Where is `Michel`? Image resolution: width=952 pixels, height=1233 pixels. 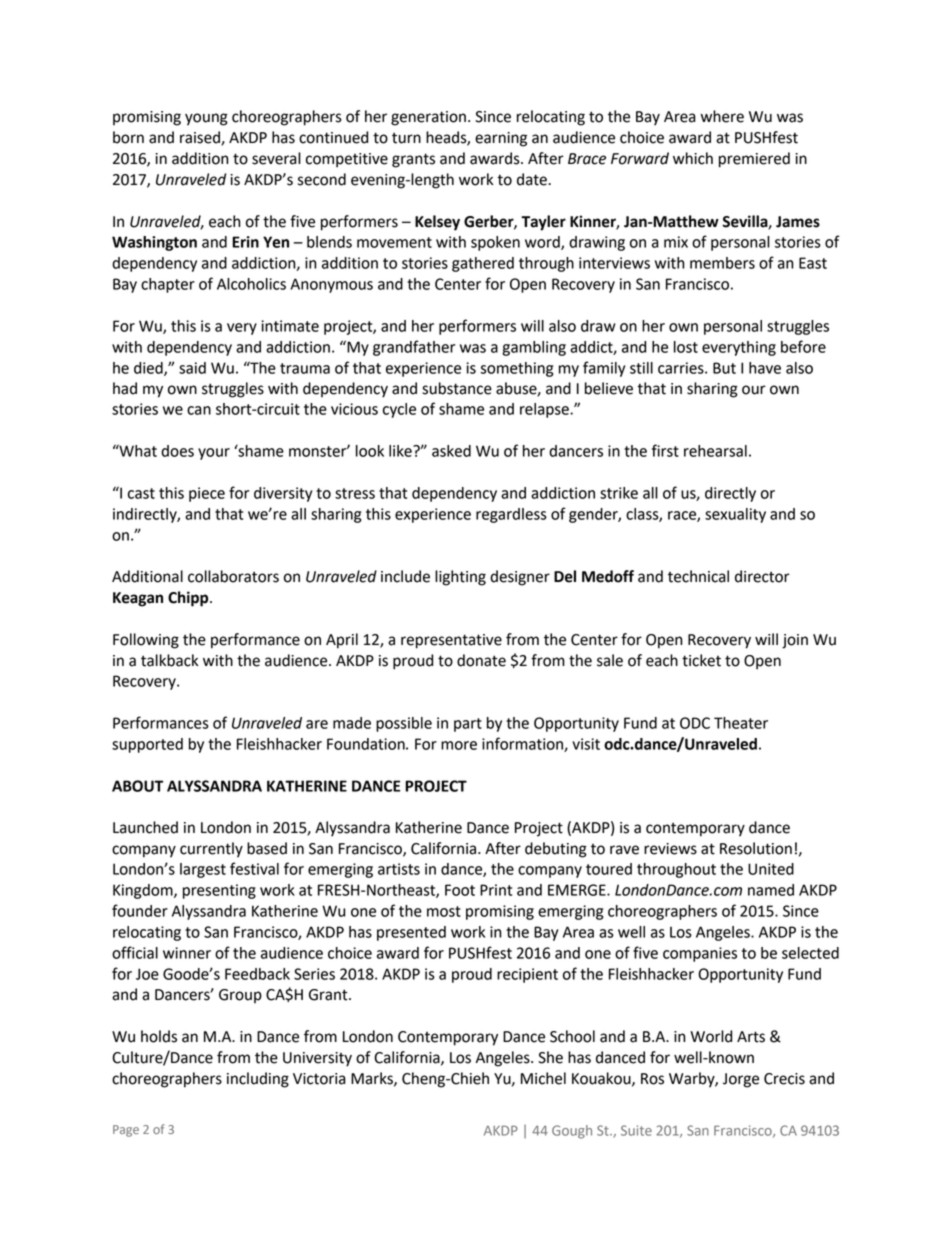
Michel is located at coordinates (543, 1078).
